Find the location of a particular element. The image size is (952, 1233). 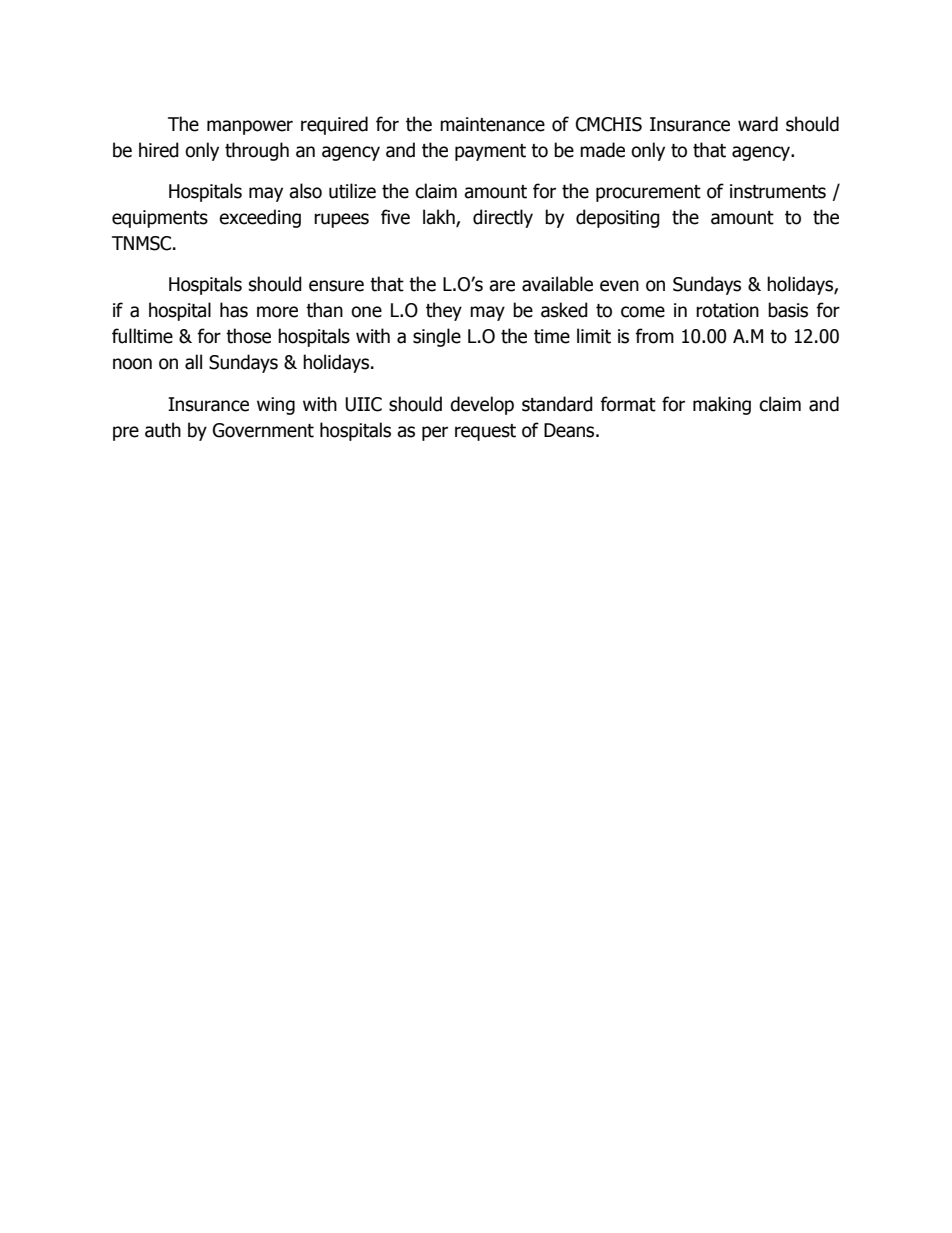

they is located at coordinates (444, 311).
